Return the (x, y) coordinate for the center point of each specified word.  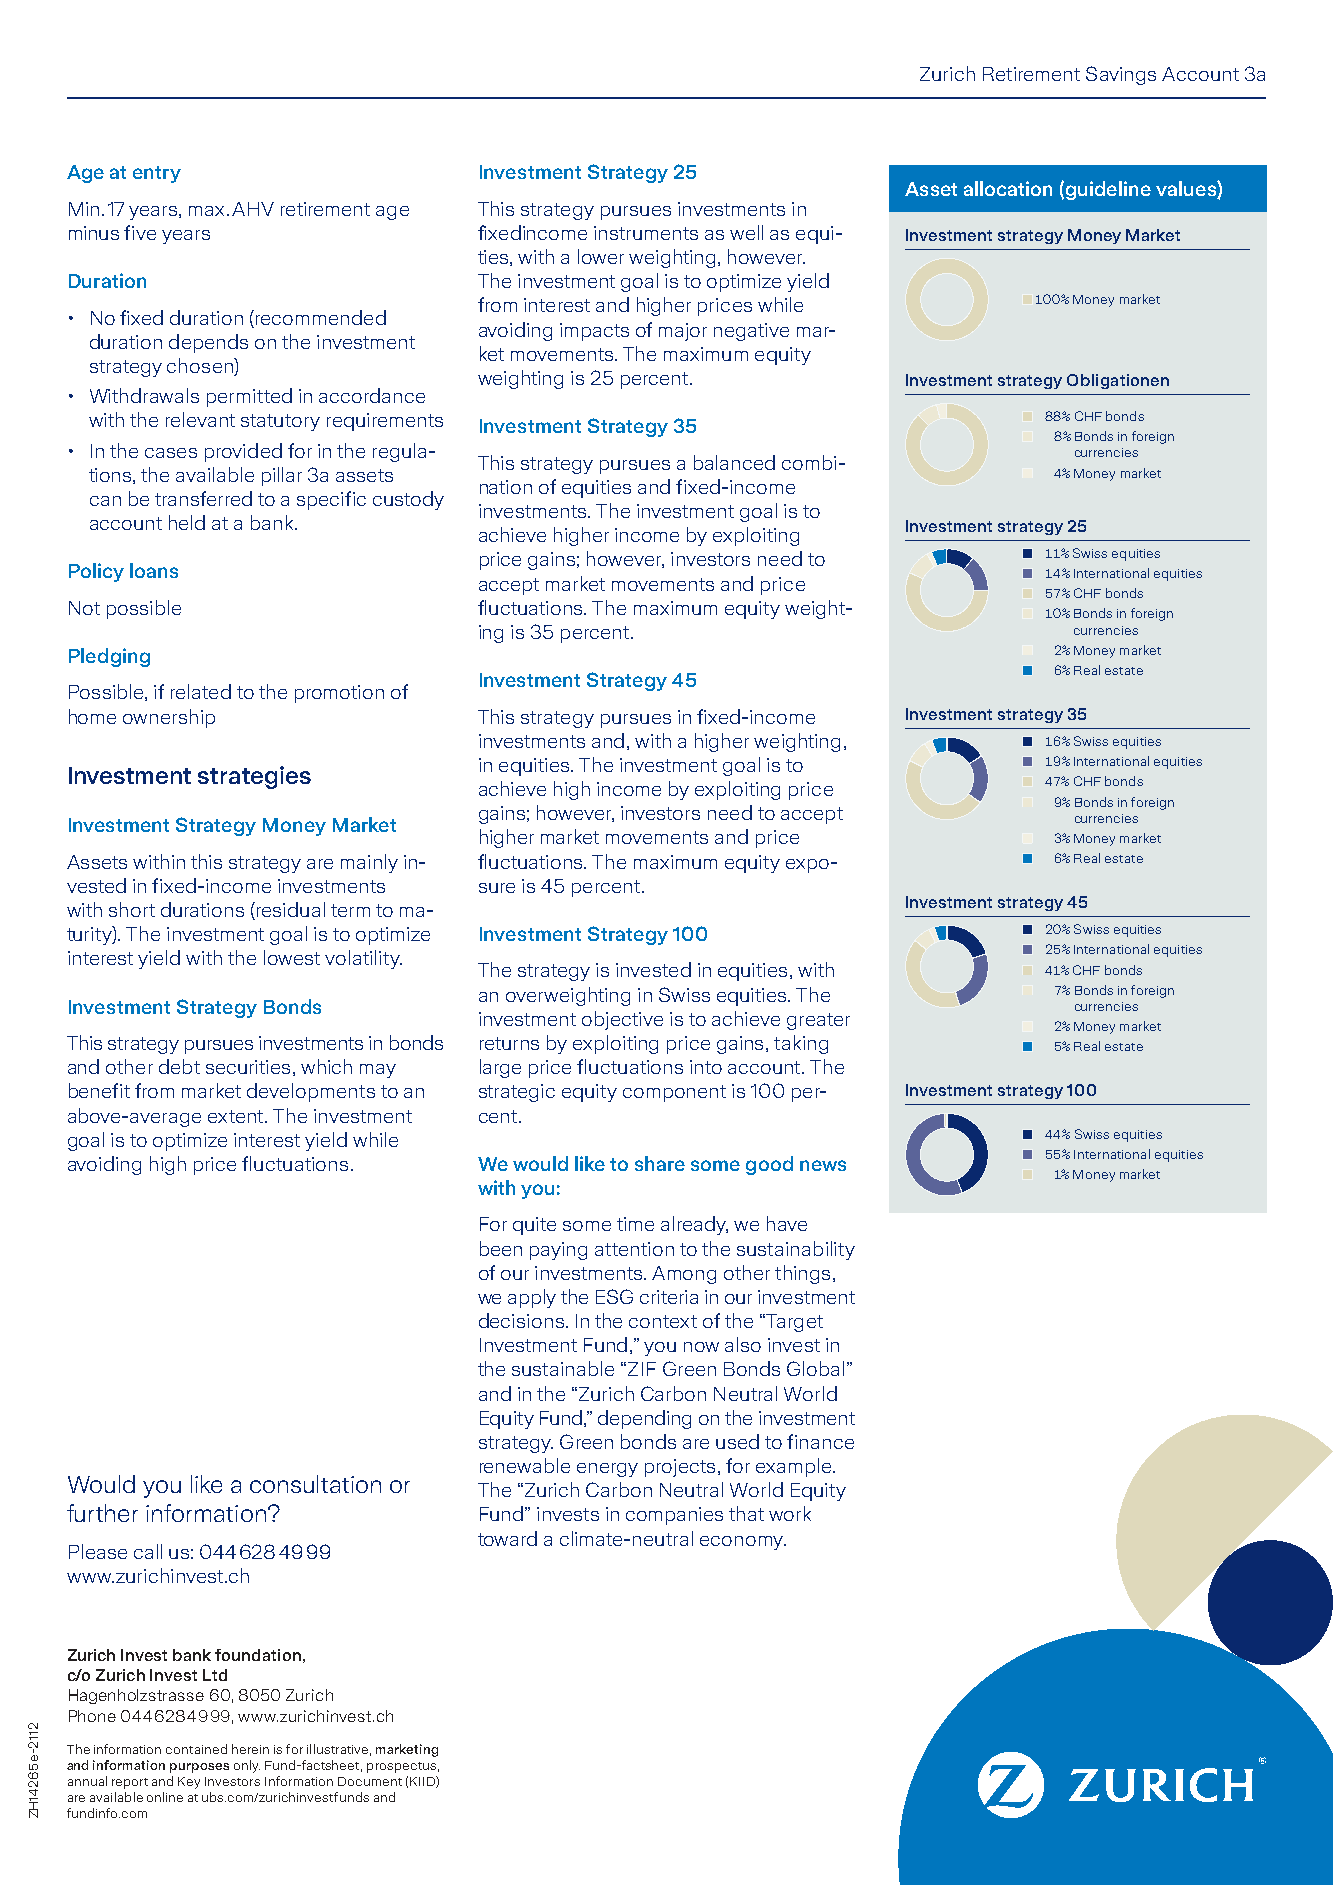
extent (237, 1116)
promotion (339, 694)
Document (370, 1781)
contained (196, 1749)
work (790, 1513)
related (201, 691)
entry (157, 174)
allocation (1008, 188)
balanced (734, 462)
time (635, 1224)
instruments (646, 233)
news (823, 1165)
